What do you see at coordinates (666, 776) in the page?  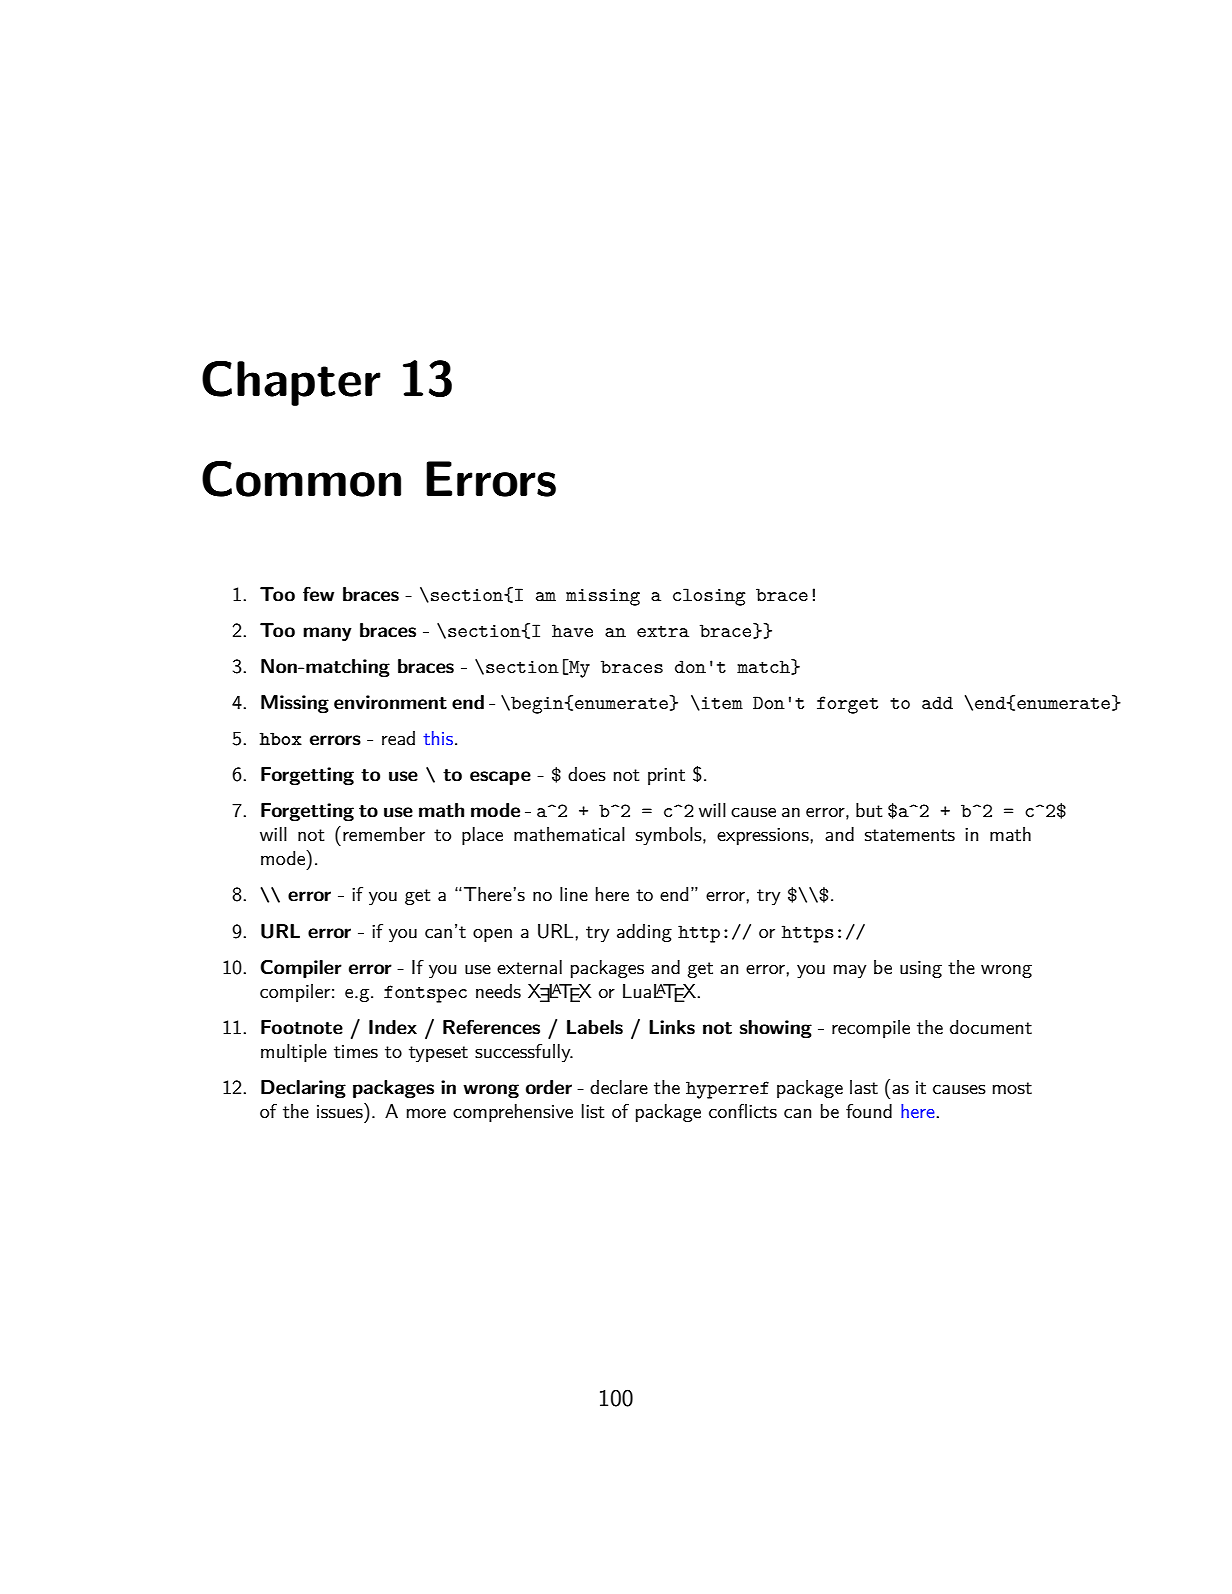 I see `print` at bounding box center [666, 776].
